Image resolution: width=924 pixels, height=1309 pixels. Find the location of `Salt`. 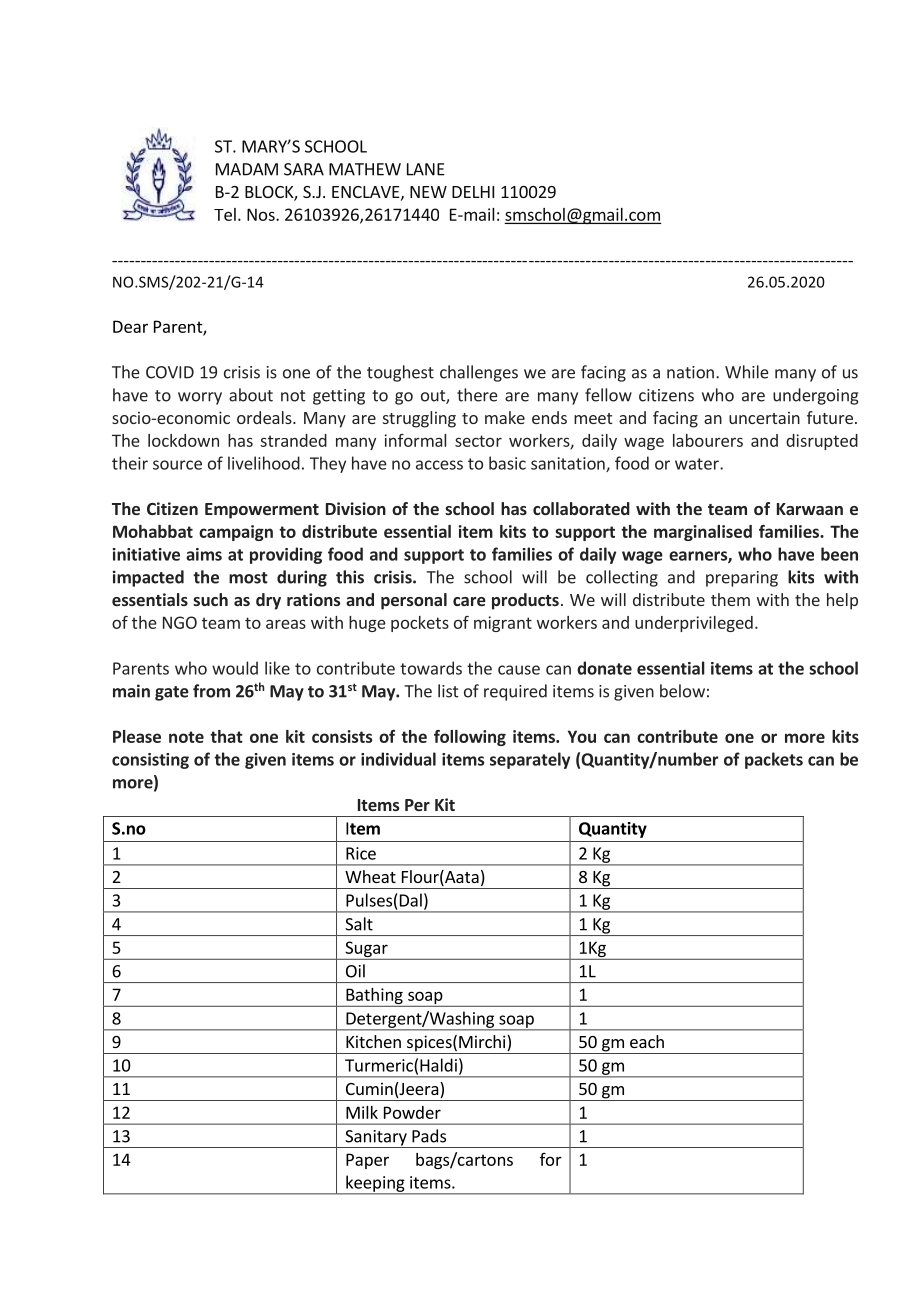

Salt is located at coordinates (359, 924).
